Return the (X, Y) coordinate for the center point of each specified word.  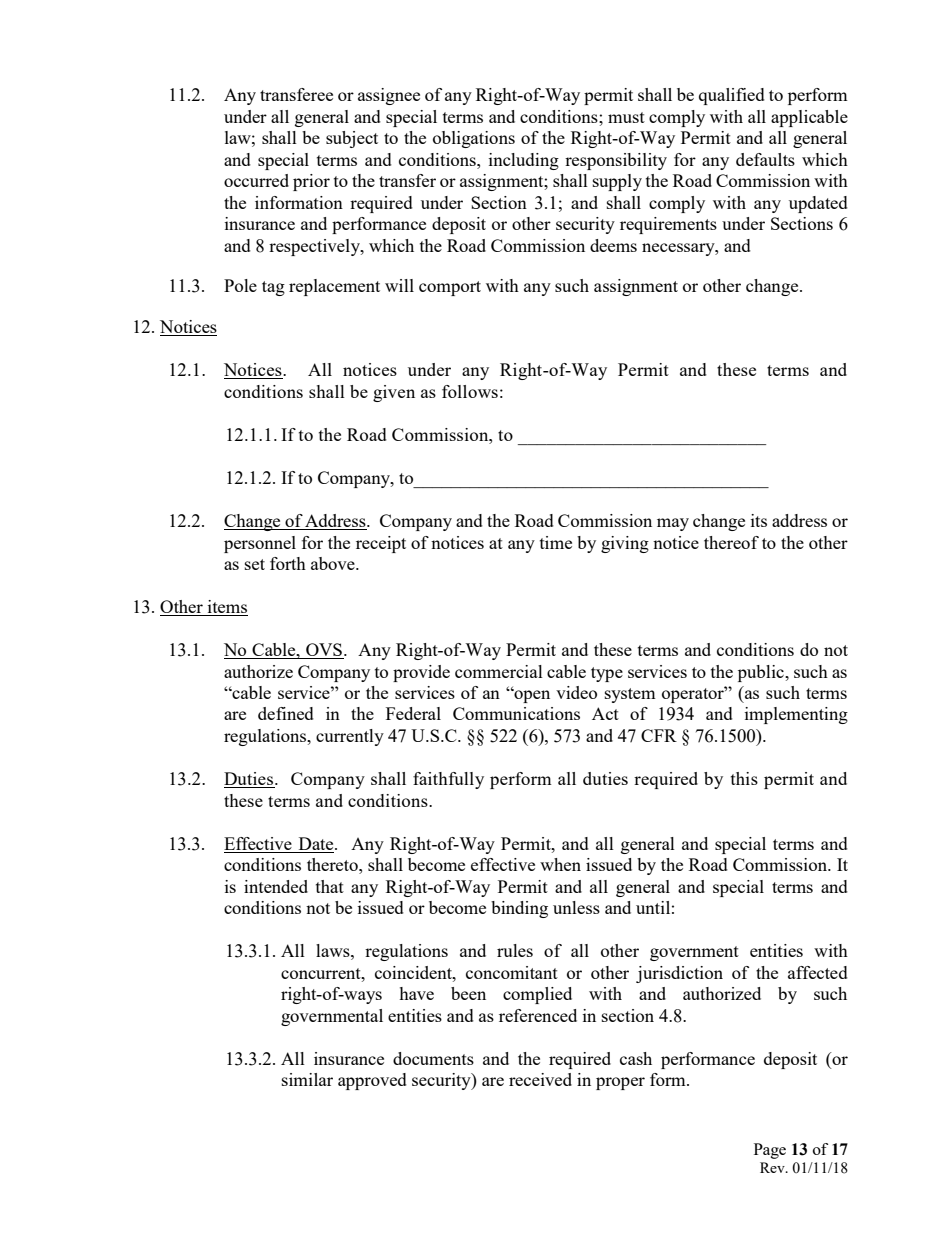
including (524, 161)
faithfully (448, 780)
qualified (732, 96)
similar (307, 1079)
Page (770, 1151)
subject (352, 139)
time (556, 542)
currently (350, 737)
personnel (260, 544)
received (540, 1079)
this (744, 778)
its (759, 520)
